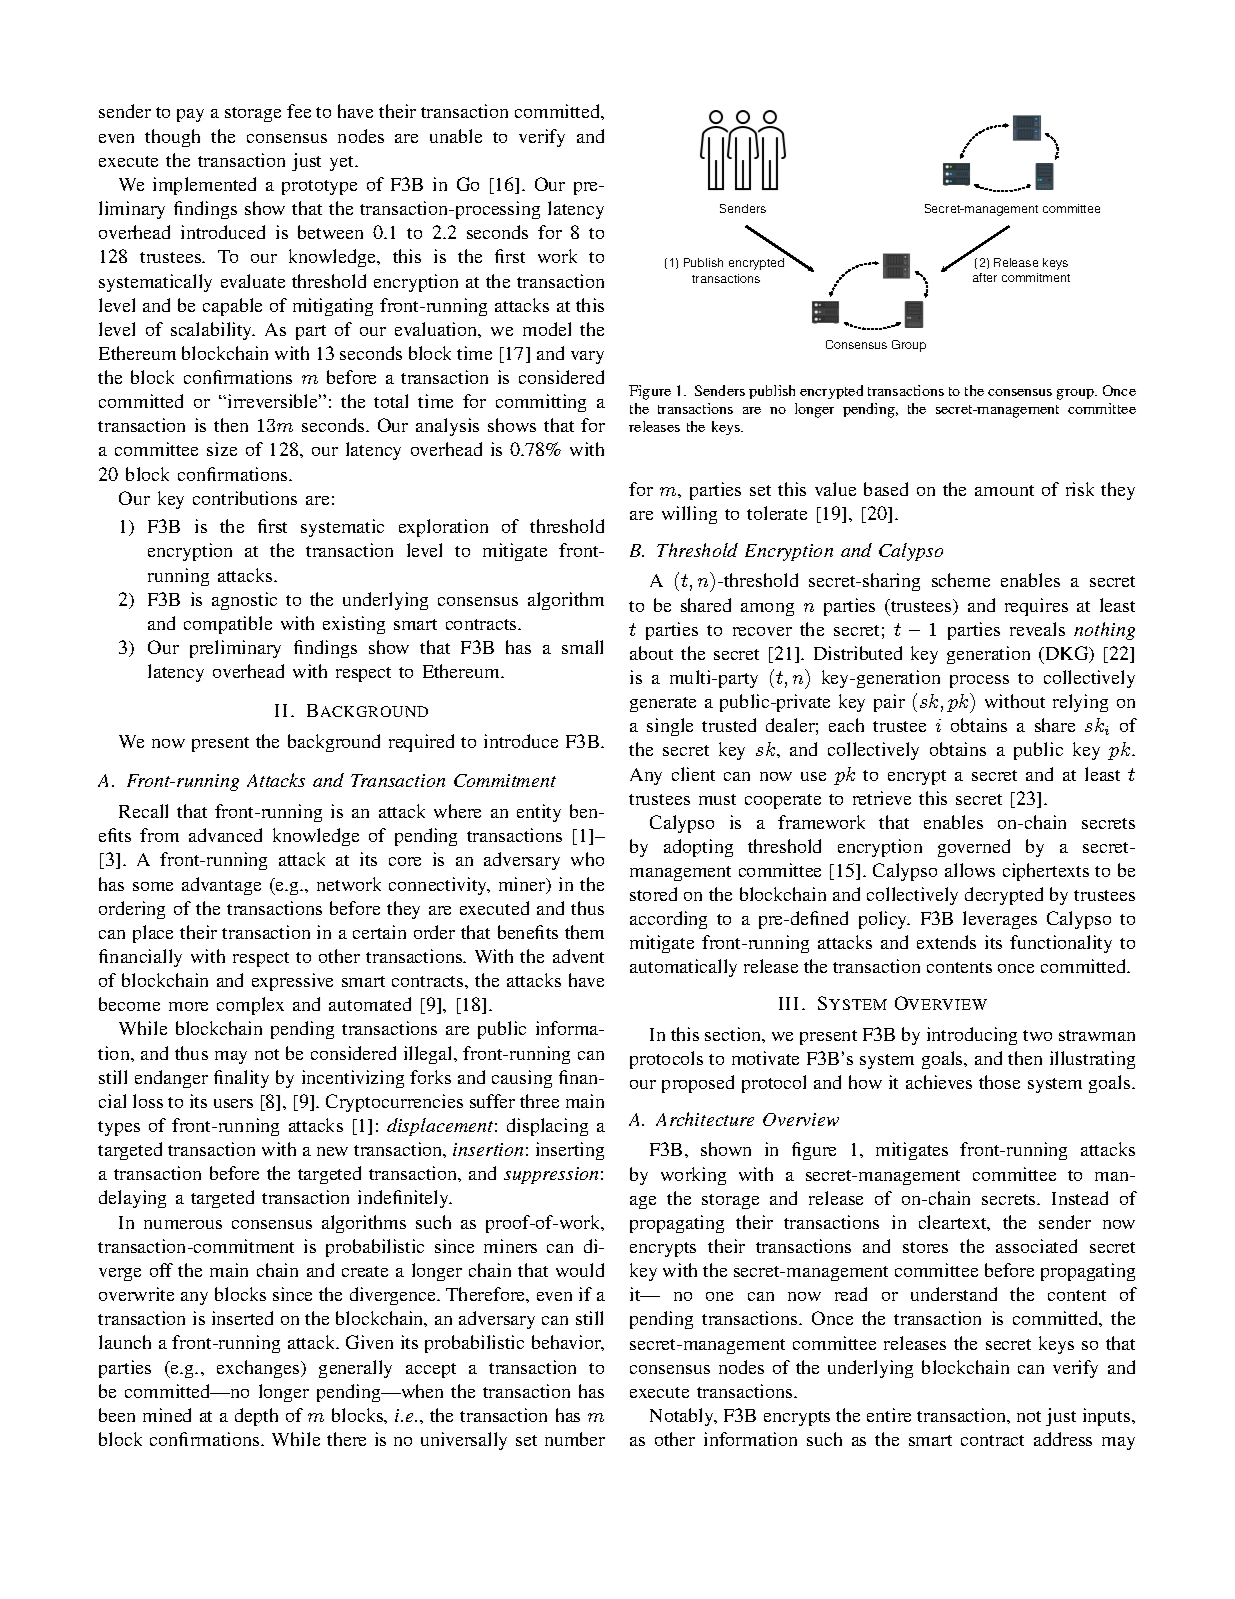 Image resolution: width=1235 pixels, height=1599 pixels. I want to click on address, so click(1063, 1439).
